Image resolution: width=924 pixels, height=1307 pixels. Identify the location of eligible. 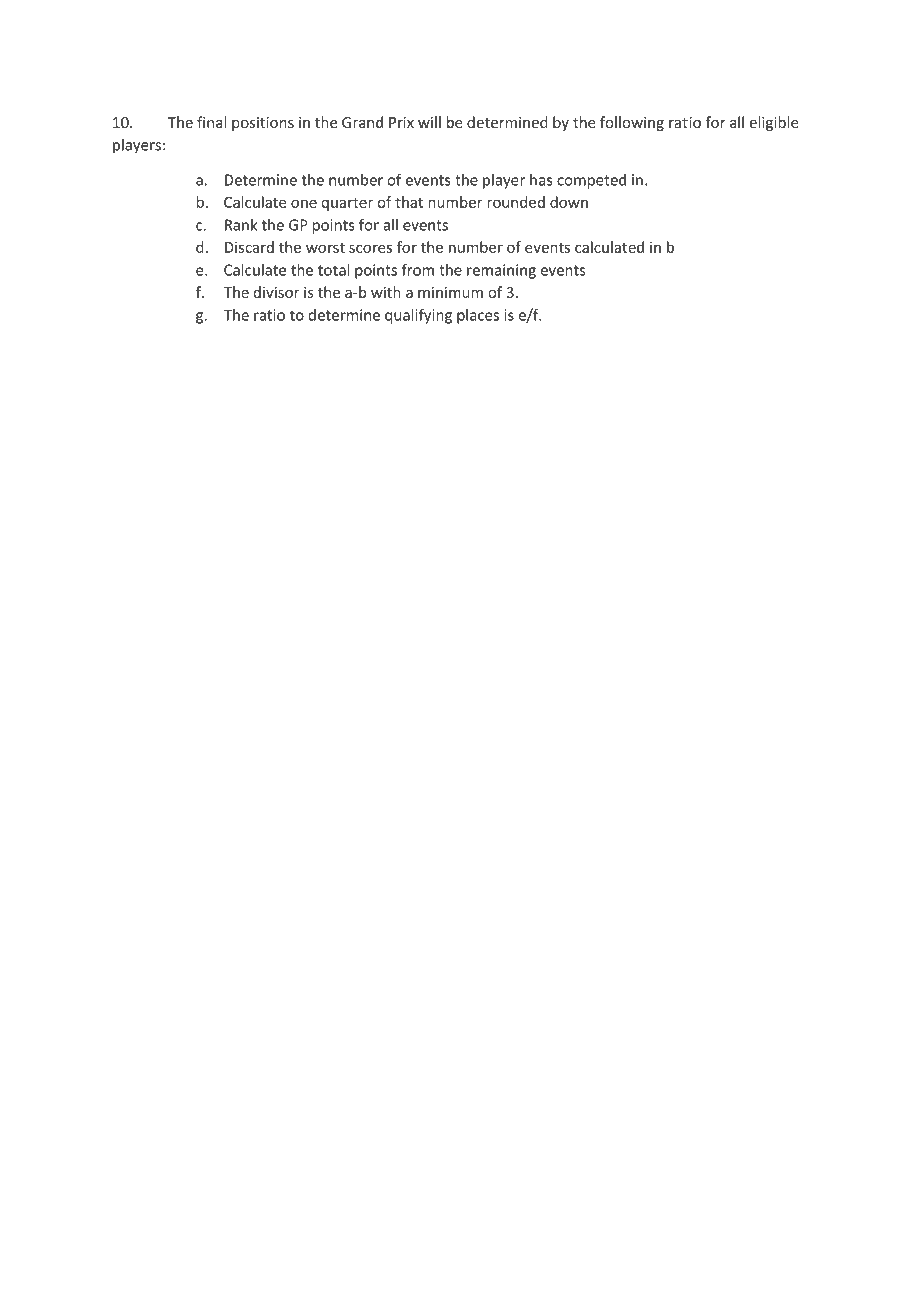
(774, 123).
